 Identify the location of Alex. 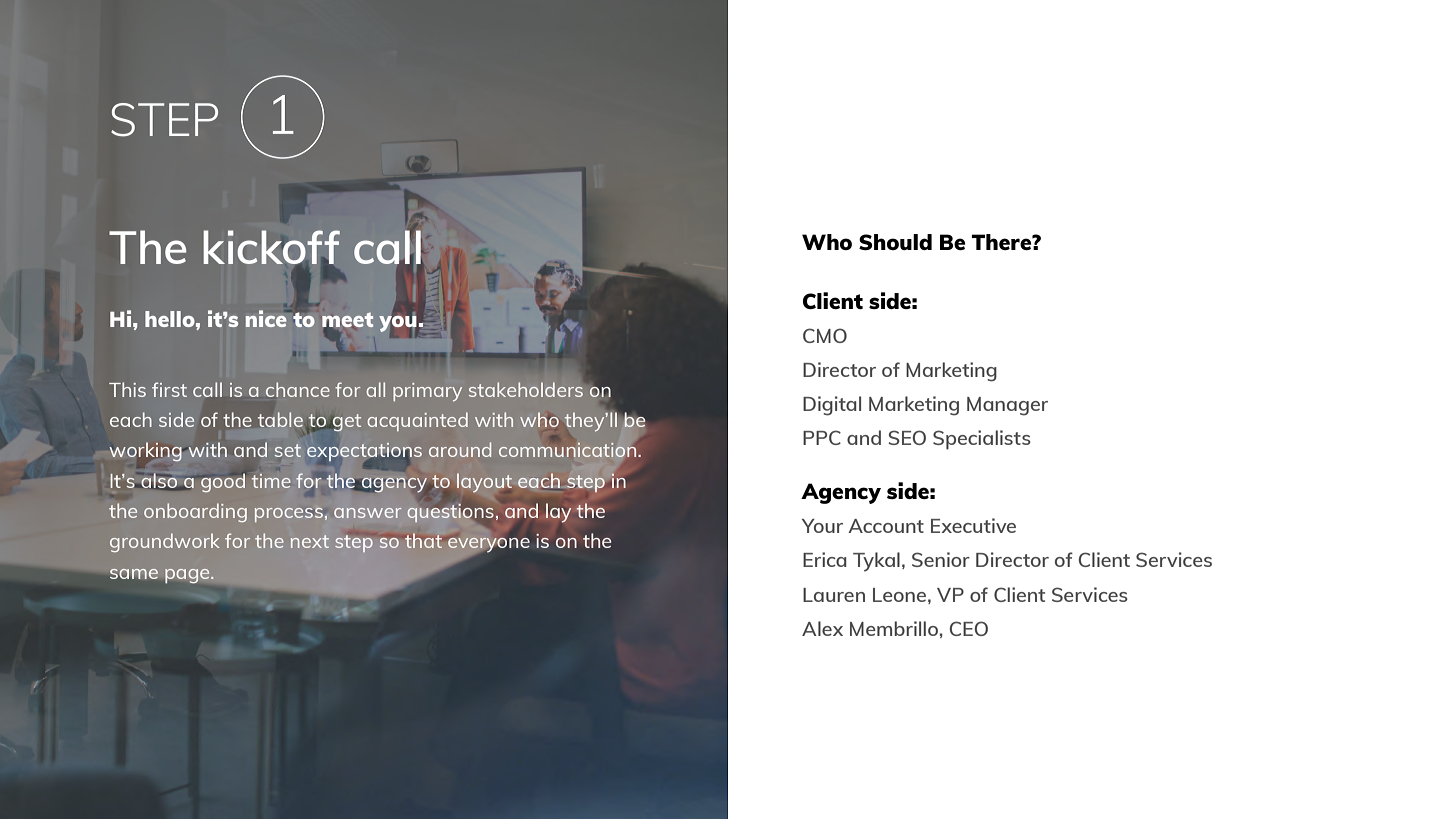
(822, 628).
